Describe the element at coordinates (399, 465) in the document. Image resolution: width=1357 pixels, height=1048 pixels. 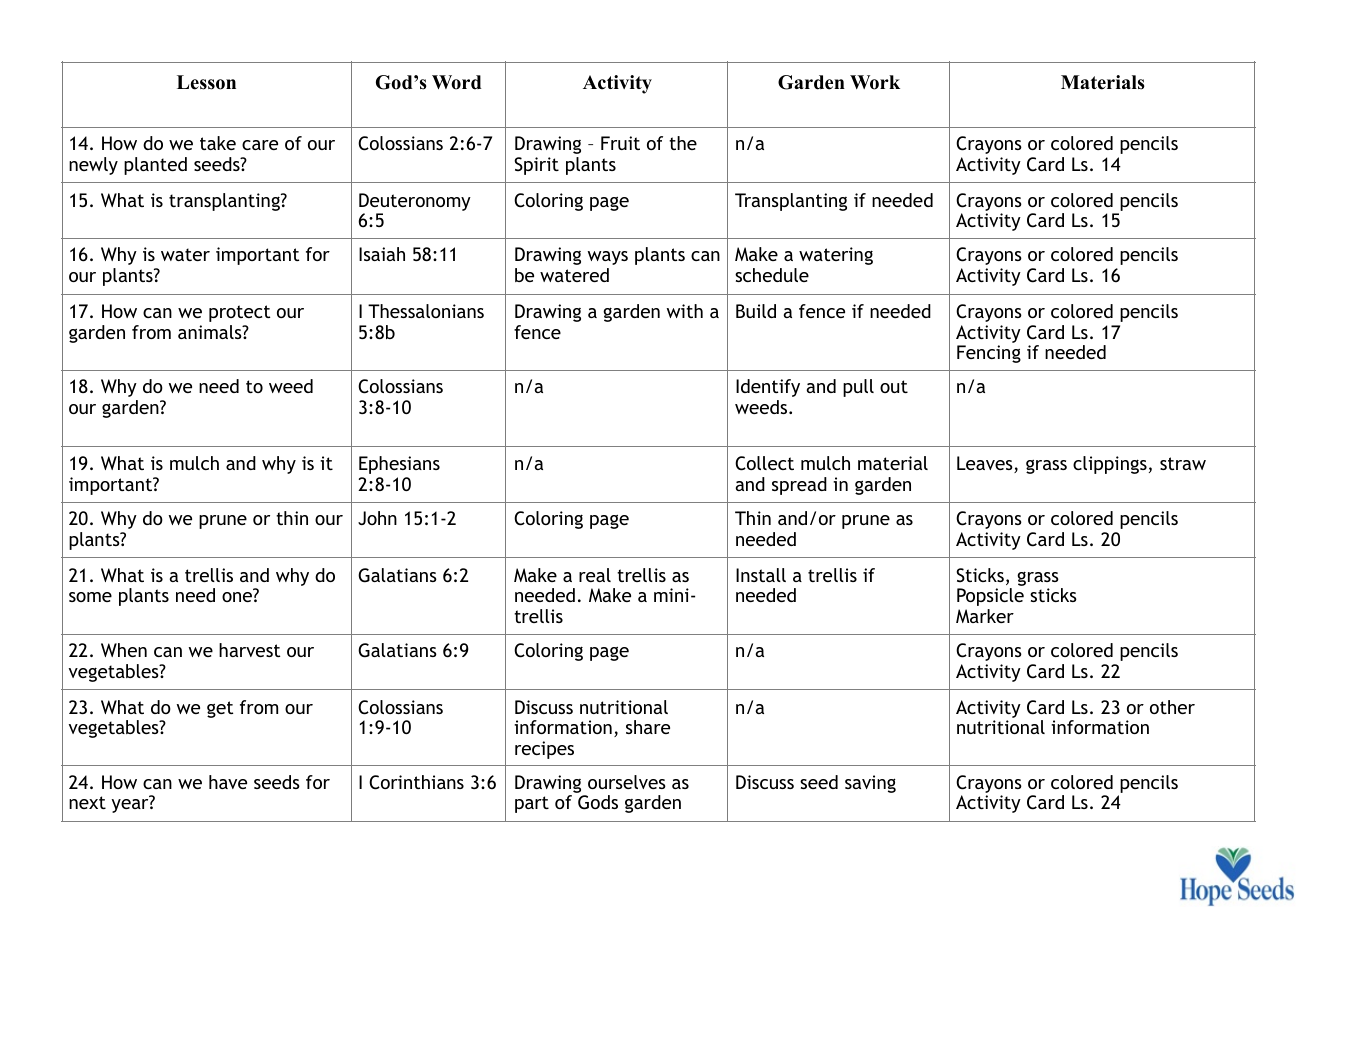
I see `Ephesians` at that location.
